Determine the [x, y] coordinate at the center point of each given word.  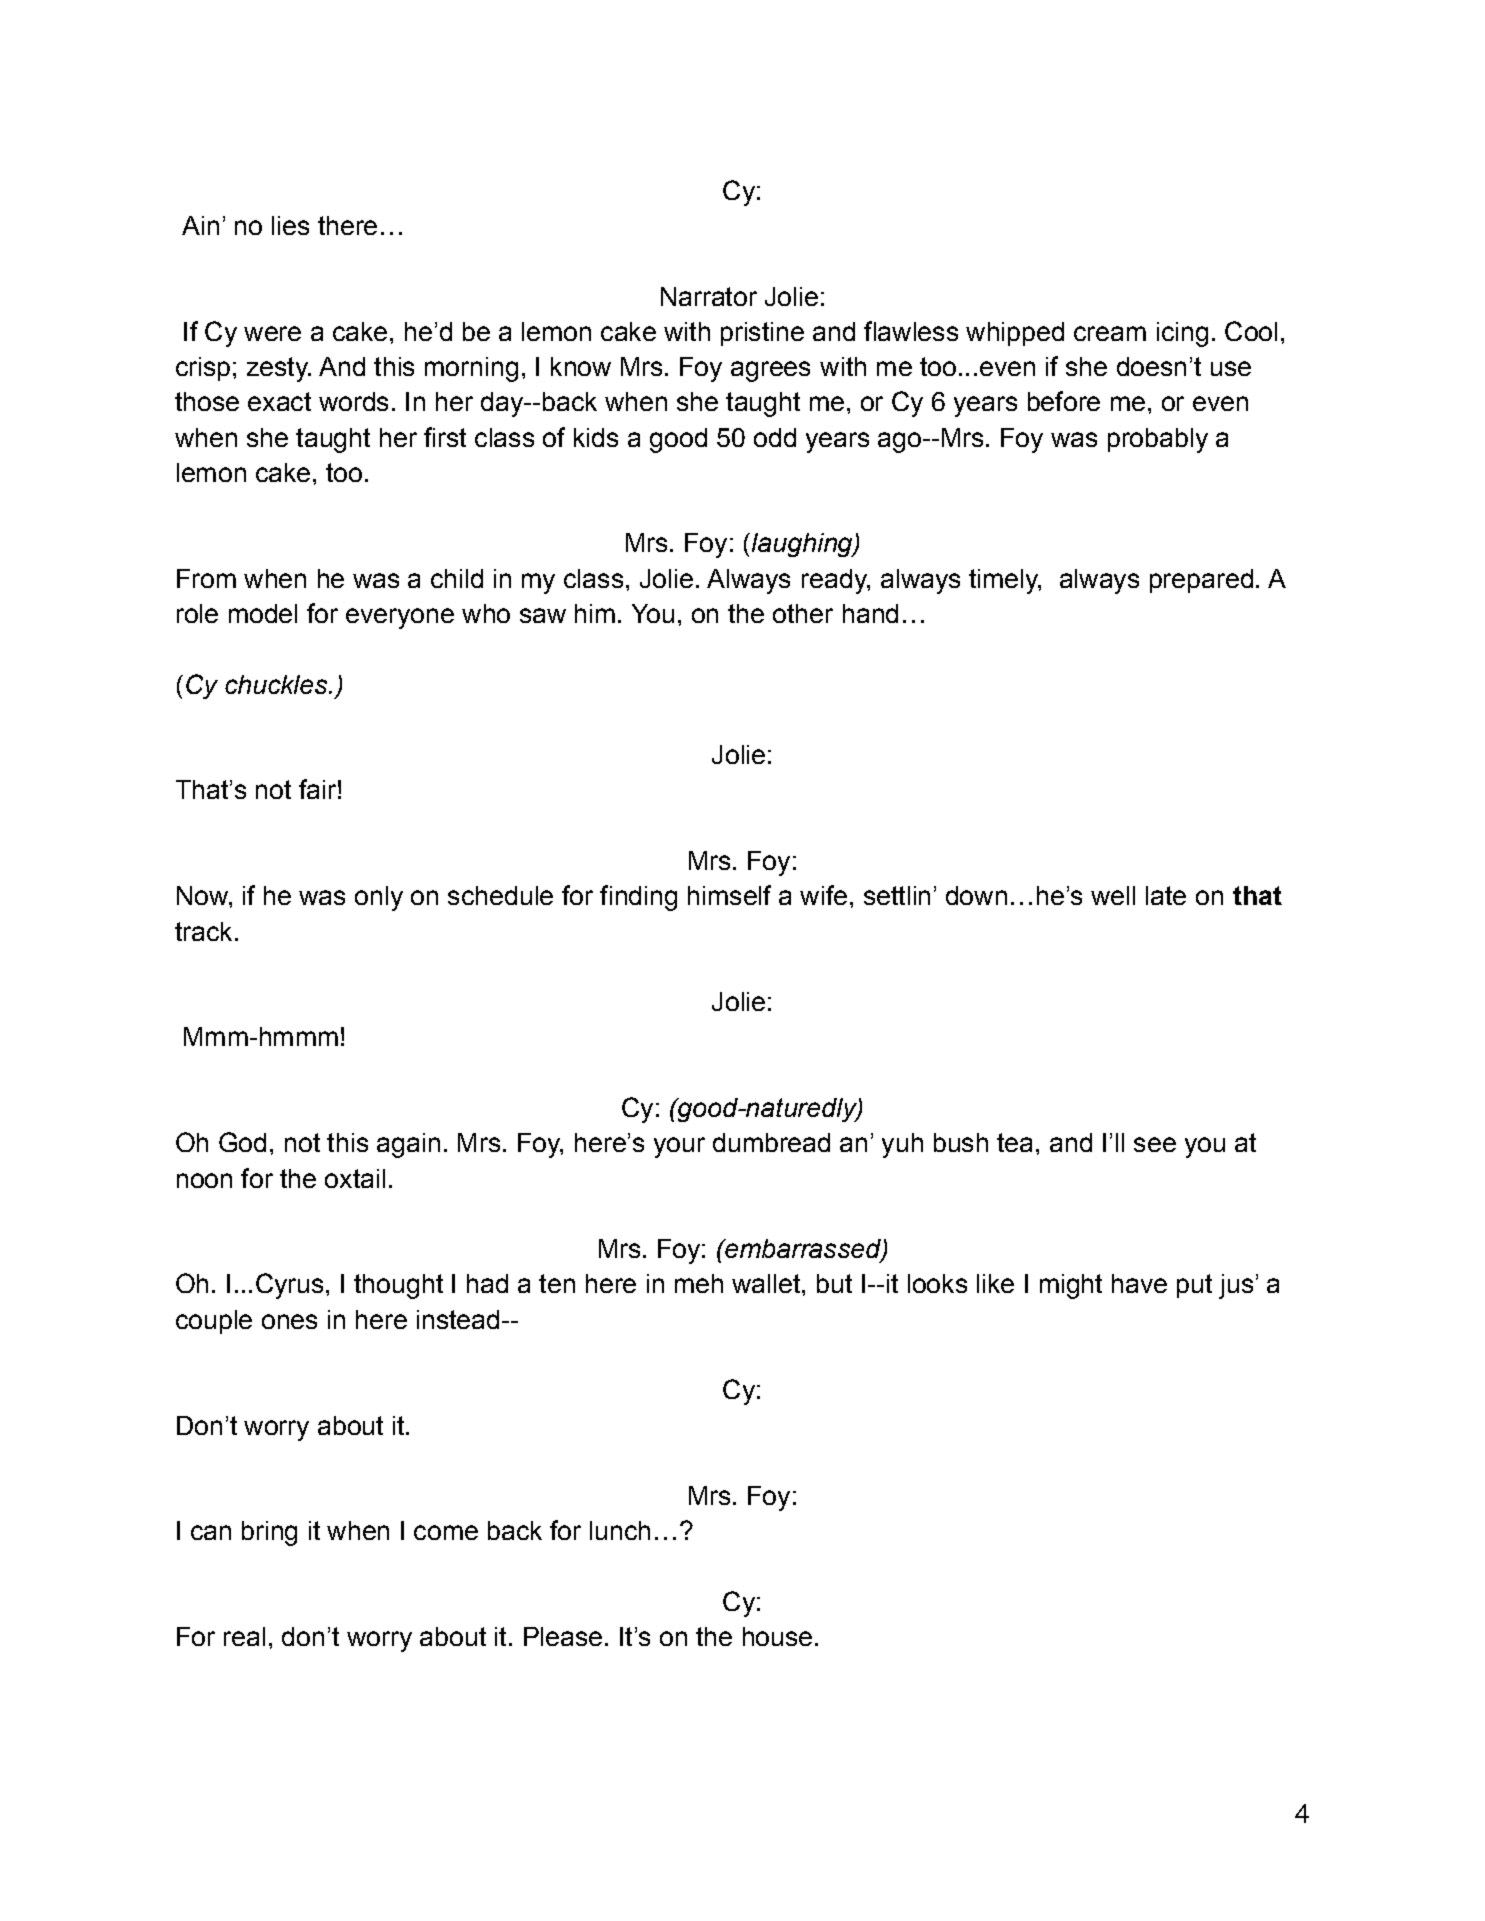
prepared [1201, 581]
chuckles [277, 684]
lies [290, 225]
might [1071, 1286]
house [777, 1636]
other [803, 613]
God [242, 1142]
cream [1110, 333]
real [244, 1636]
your [679, 1147]
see [1155, 1144]
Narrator [709, 296]
